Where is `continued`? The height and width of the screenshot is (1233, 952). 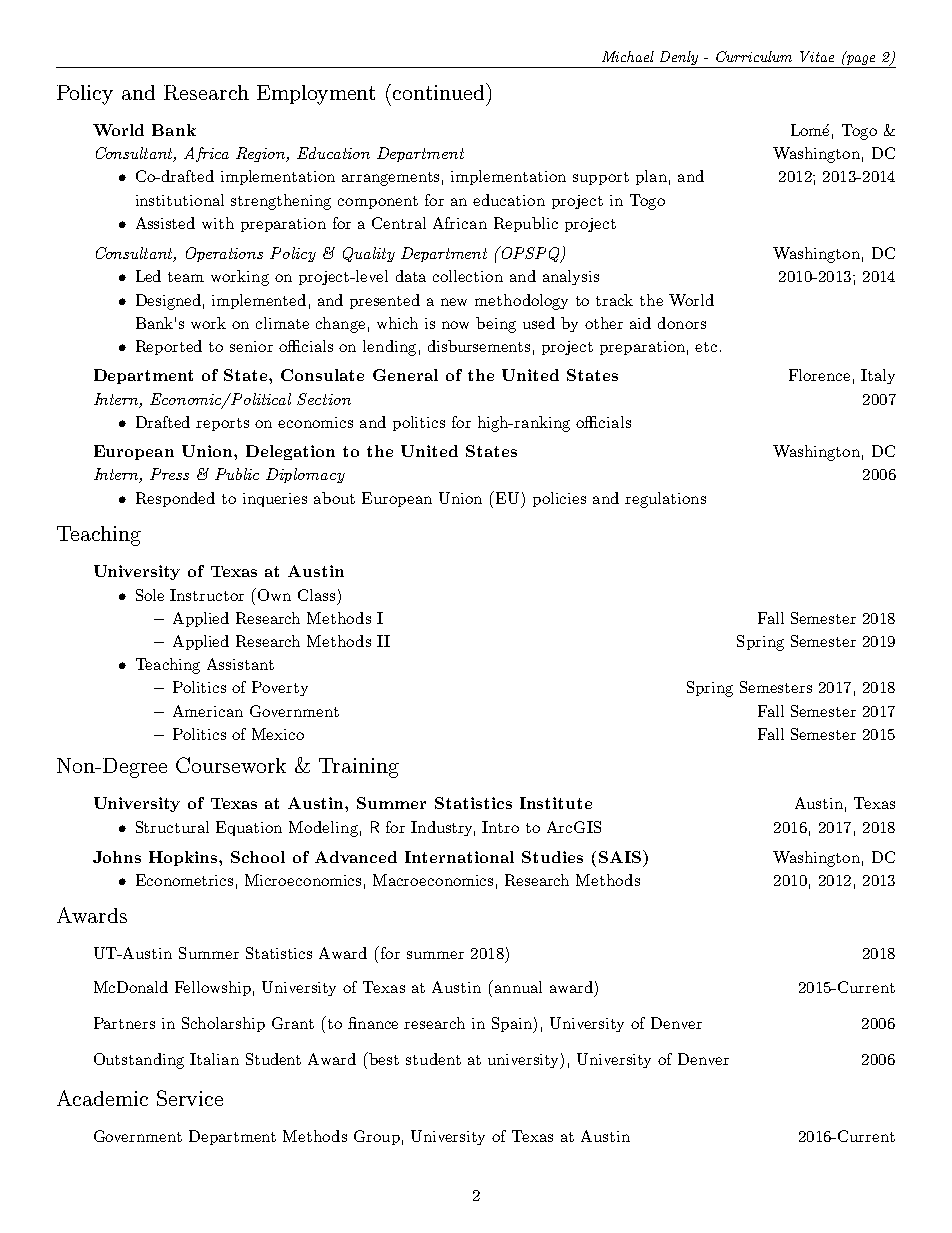 continued is located at coordinates (440, 91).
